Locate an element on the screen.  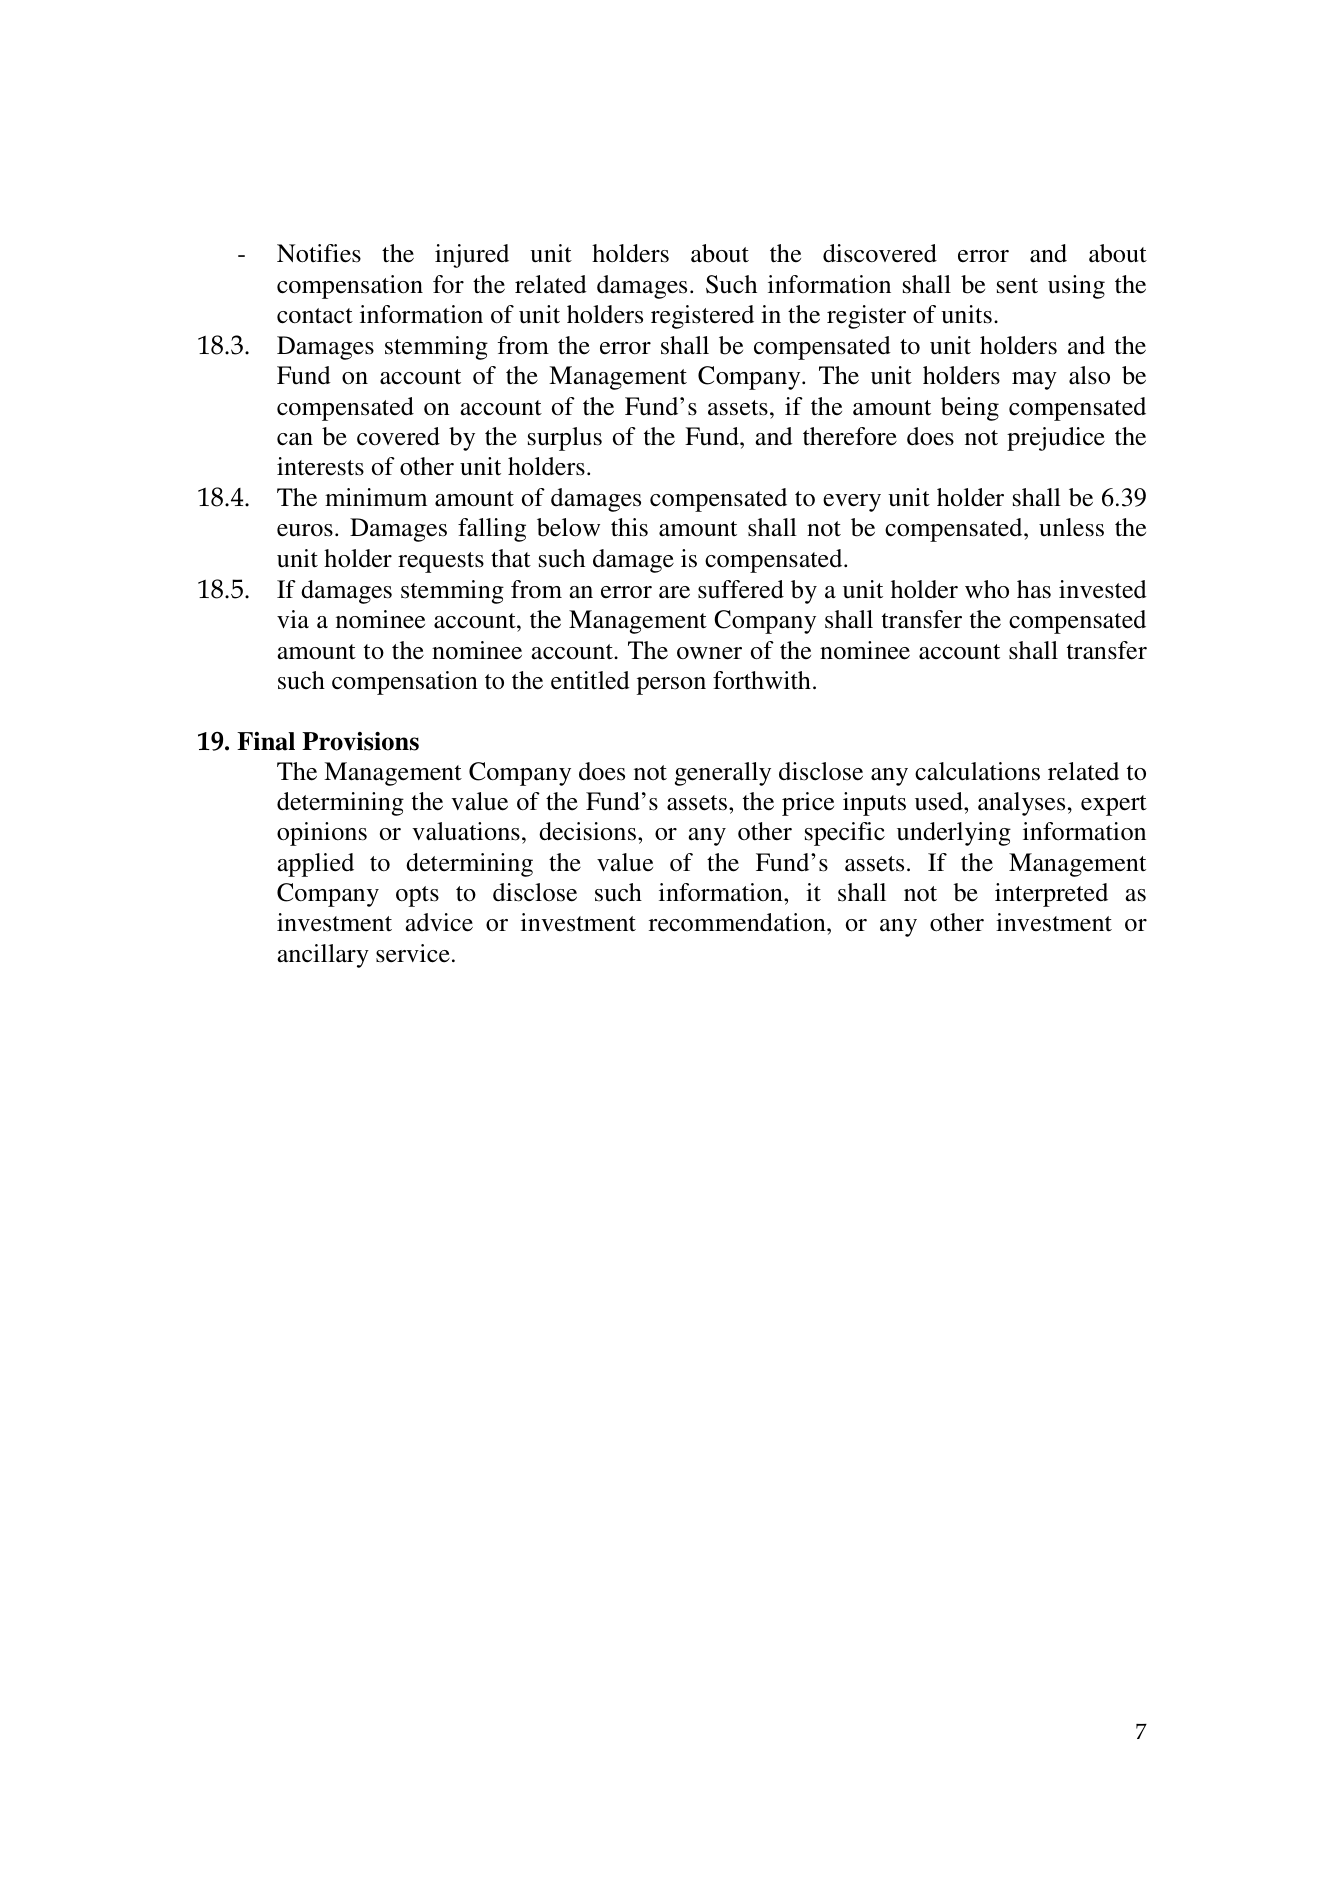
injured is located at coordinates (472, 256).
